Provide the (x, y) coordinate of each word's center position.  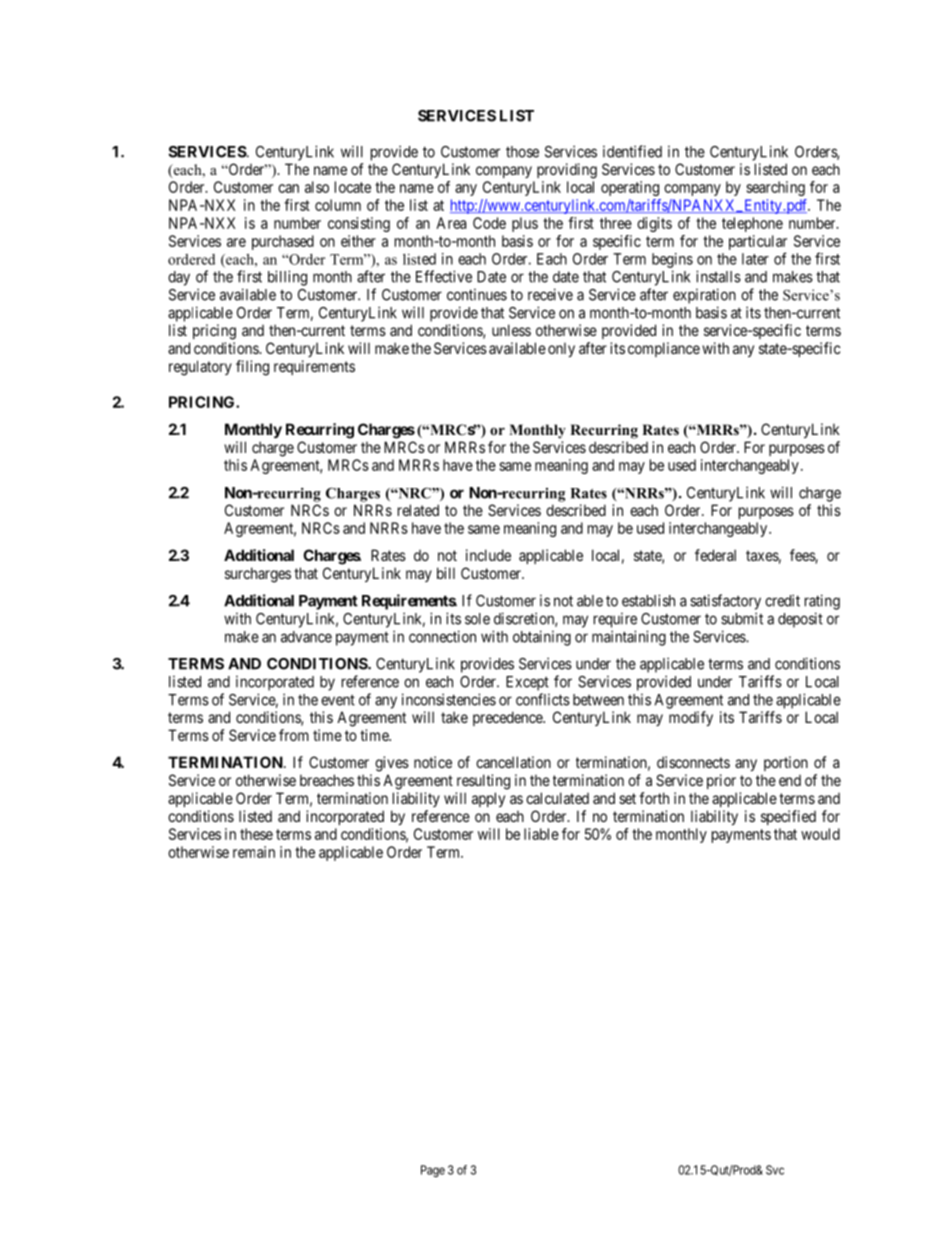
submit (742, 618)
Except (527, 683)
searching (775, 188)
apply (488, 799)
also (317, 187)
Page (433, 1171)
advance (306, 637)
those (522, 152)
